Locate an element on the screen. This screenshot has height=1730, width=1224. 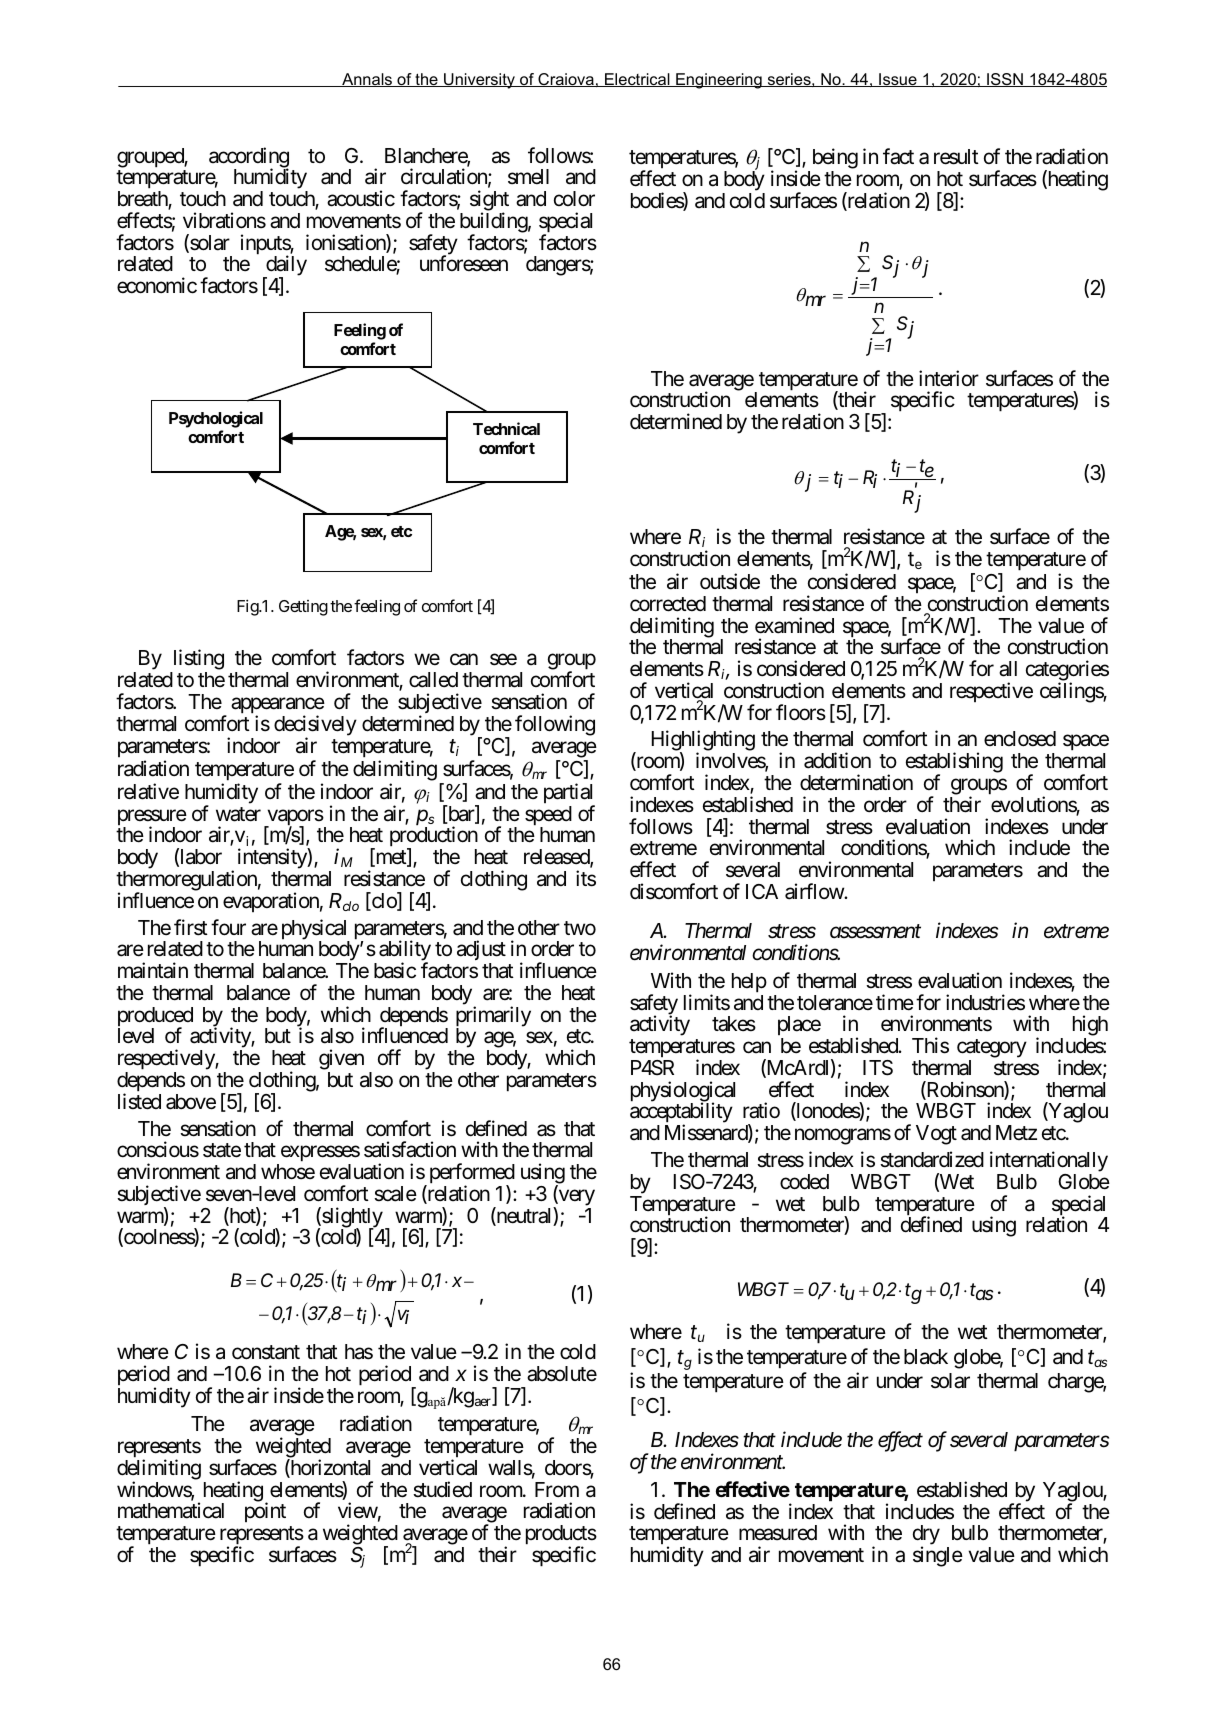
From is located at coordinates (557, 1489).
